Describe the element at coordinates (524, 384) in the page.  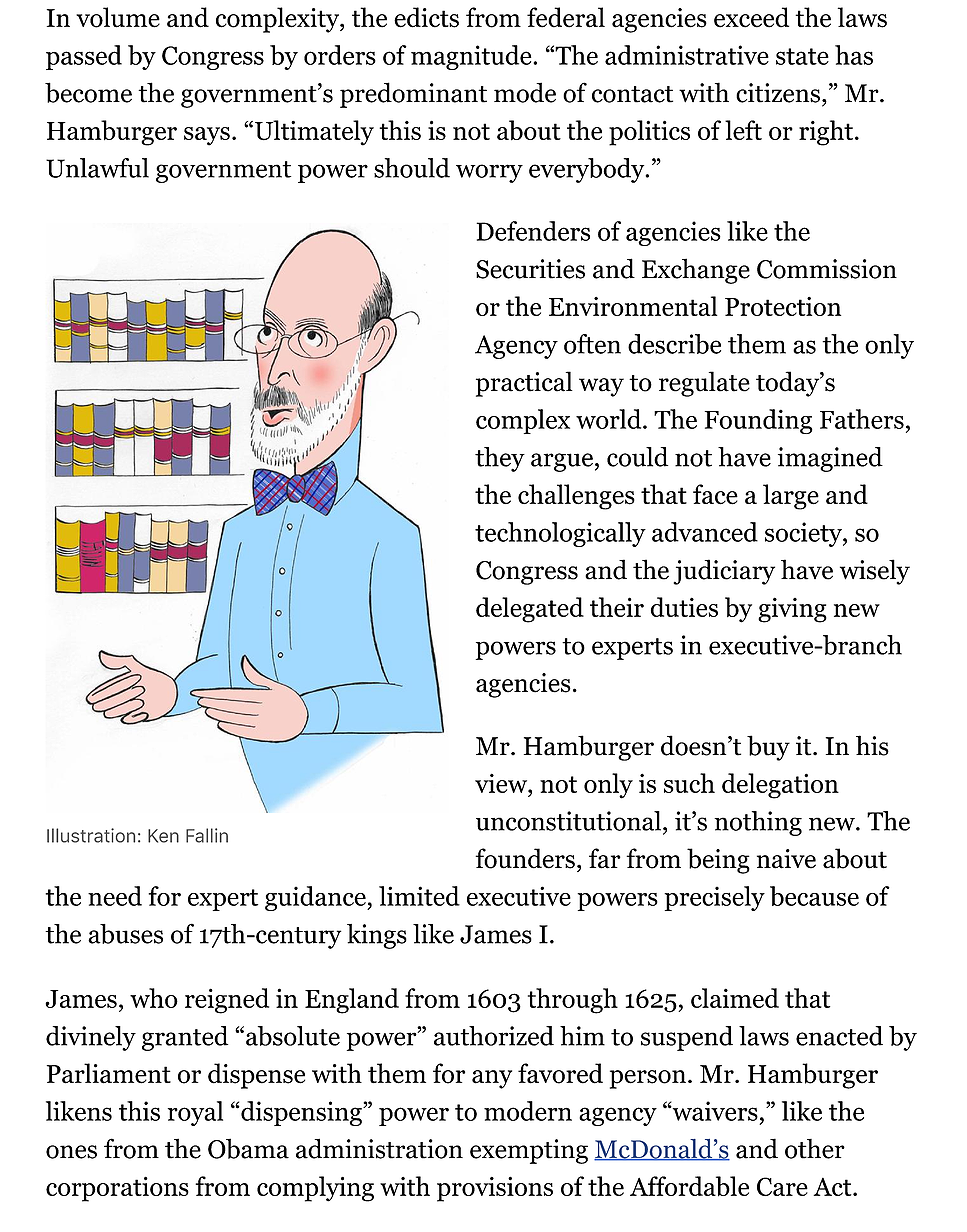
I see `practical` at that location.
